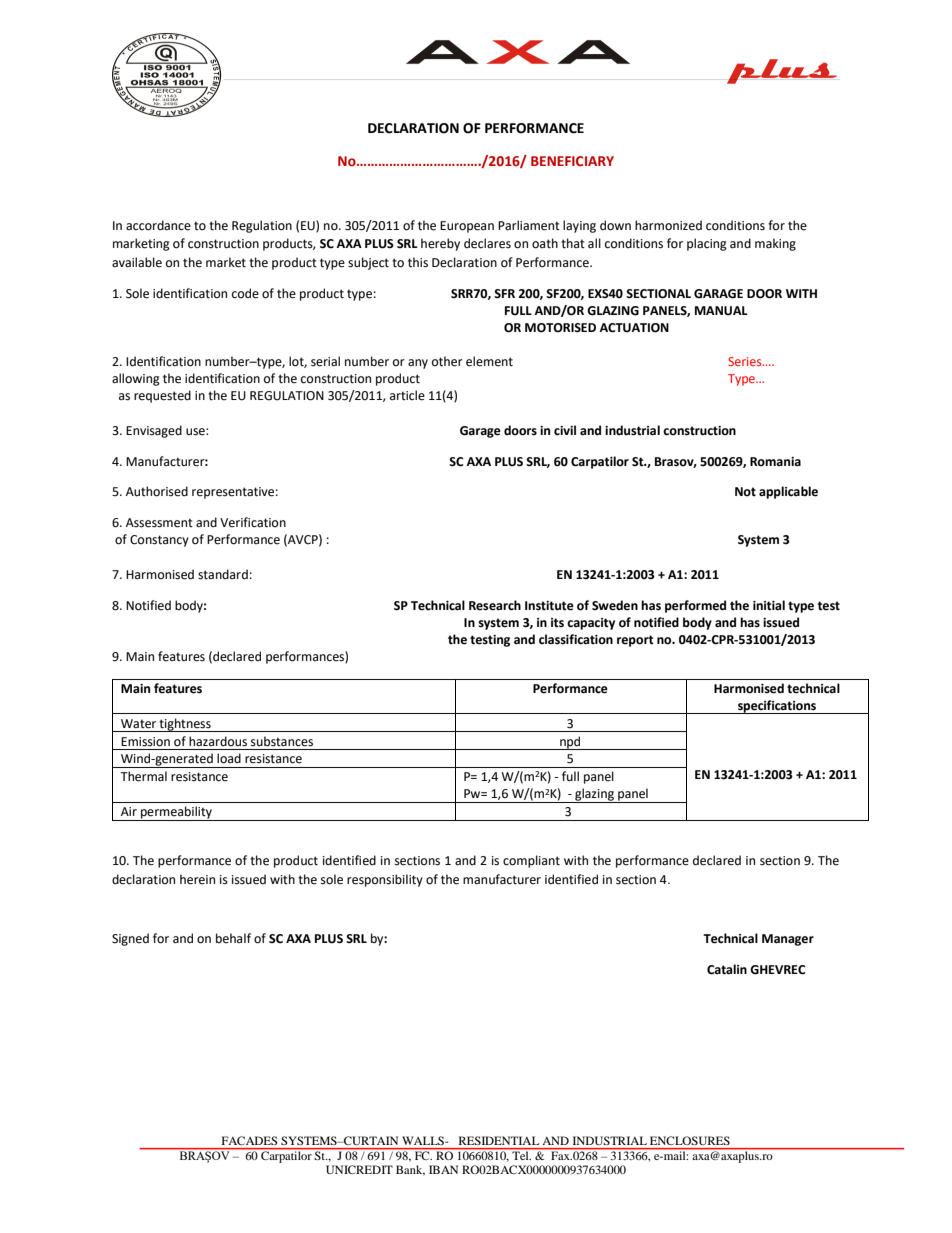 The width and height of the screenshot is (952, 1233). What do you see at coordinates (690, 1140) in the screenshot?
I see `ENCLOSURES` at bounding box center [690, 1140].
